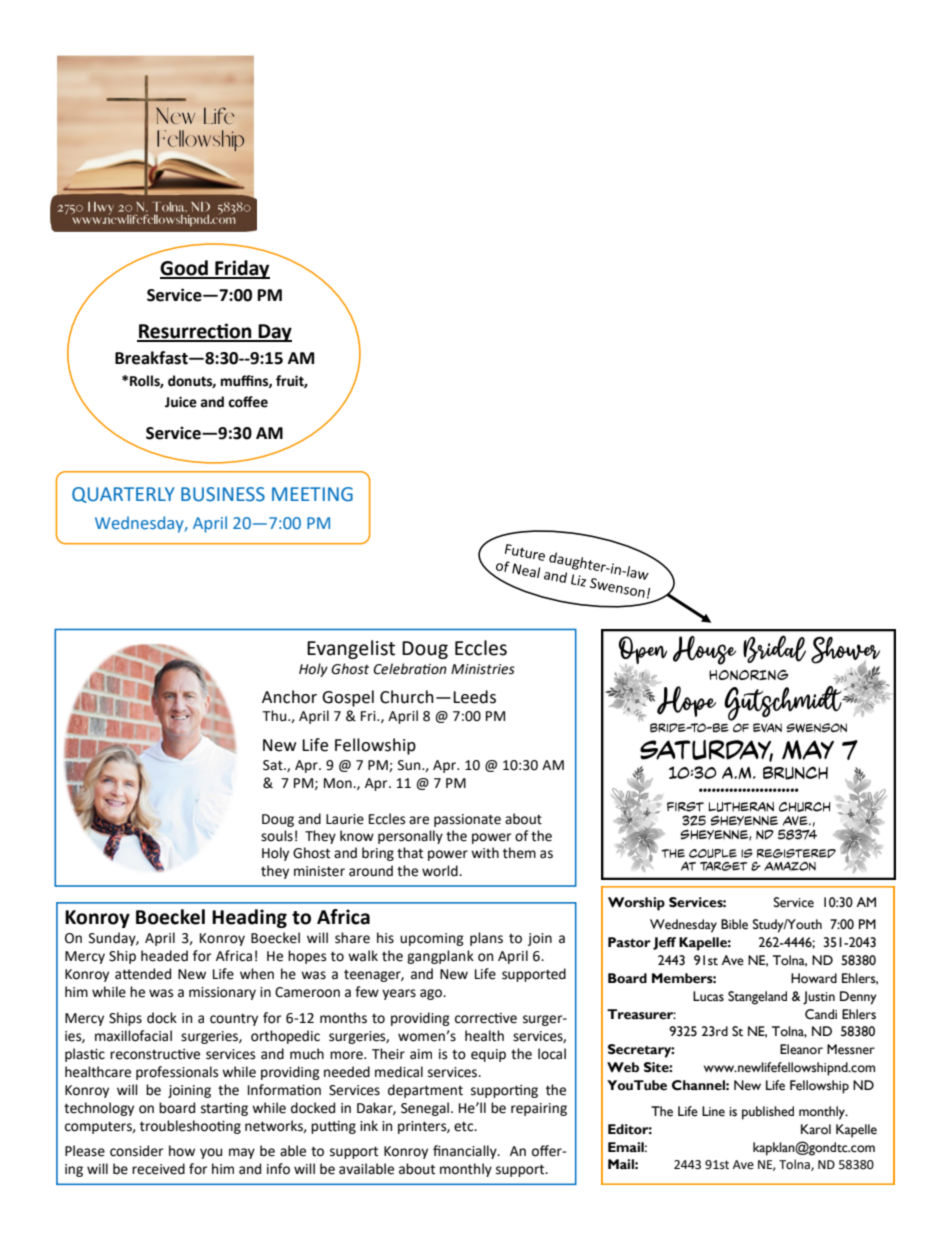  What do you see at coordinates (734, 924) in the page?
I see `Bible` at bounding box center [734, 924].
